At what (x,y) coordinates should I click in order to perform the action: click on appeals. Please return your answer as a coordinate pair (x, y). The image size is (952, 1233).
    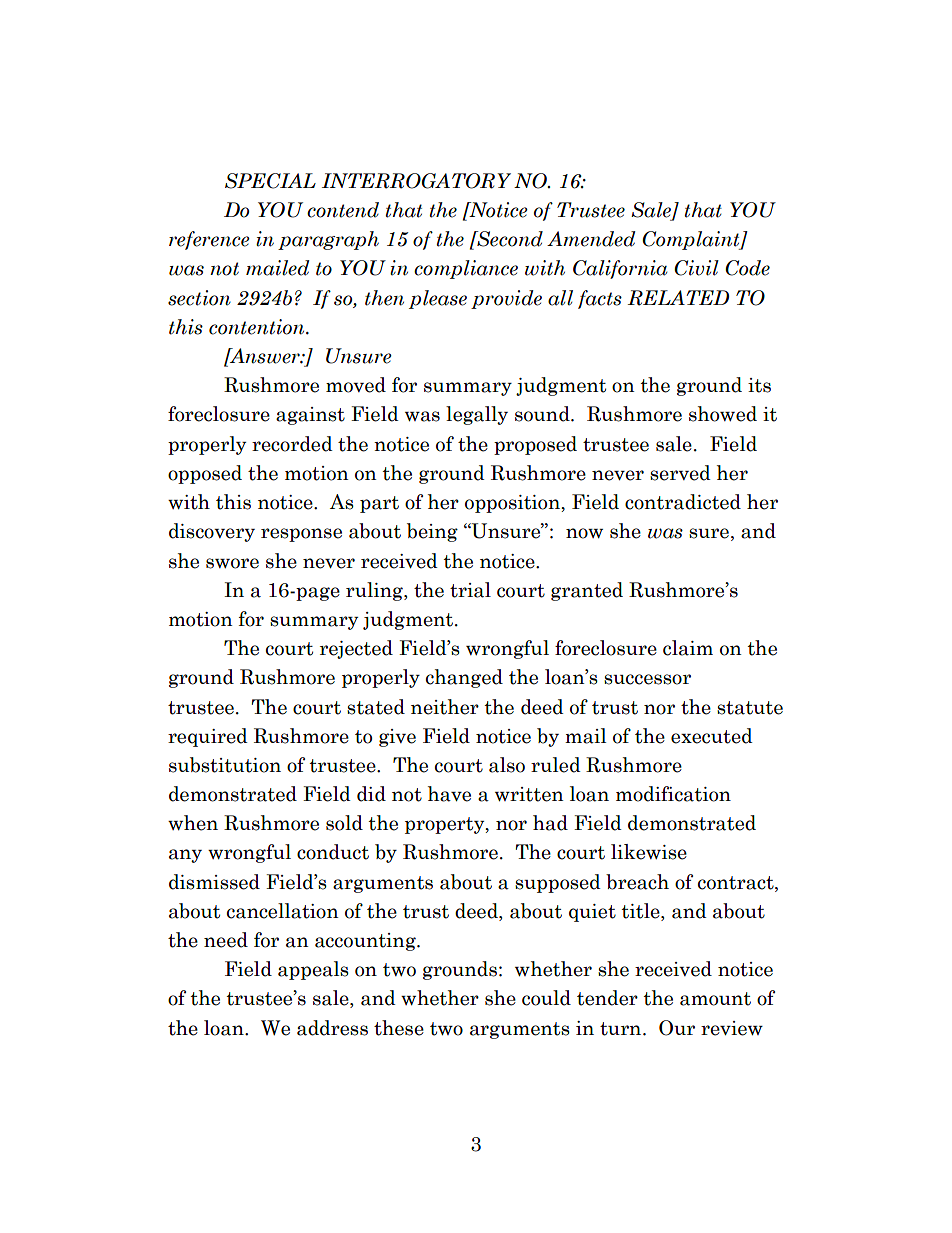
    Looking at the image, I should click on (313, 970).
